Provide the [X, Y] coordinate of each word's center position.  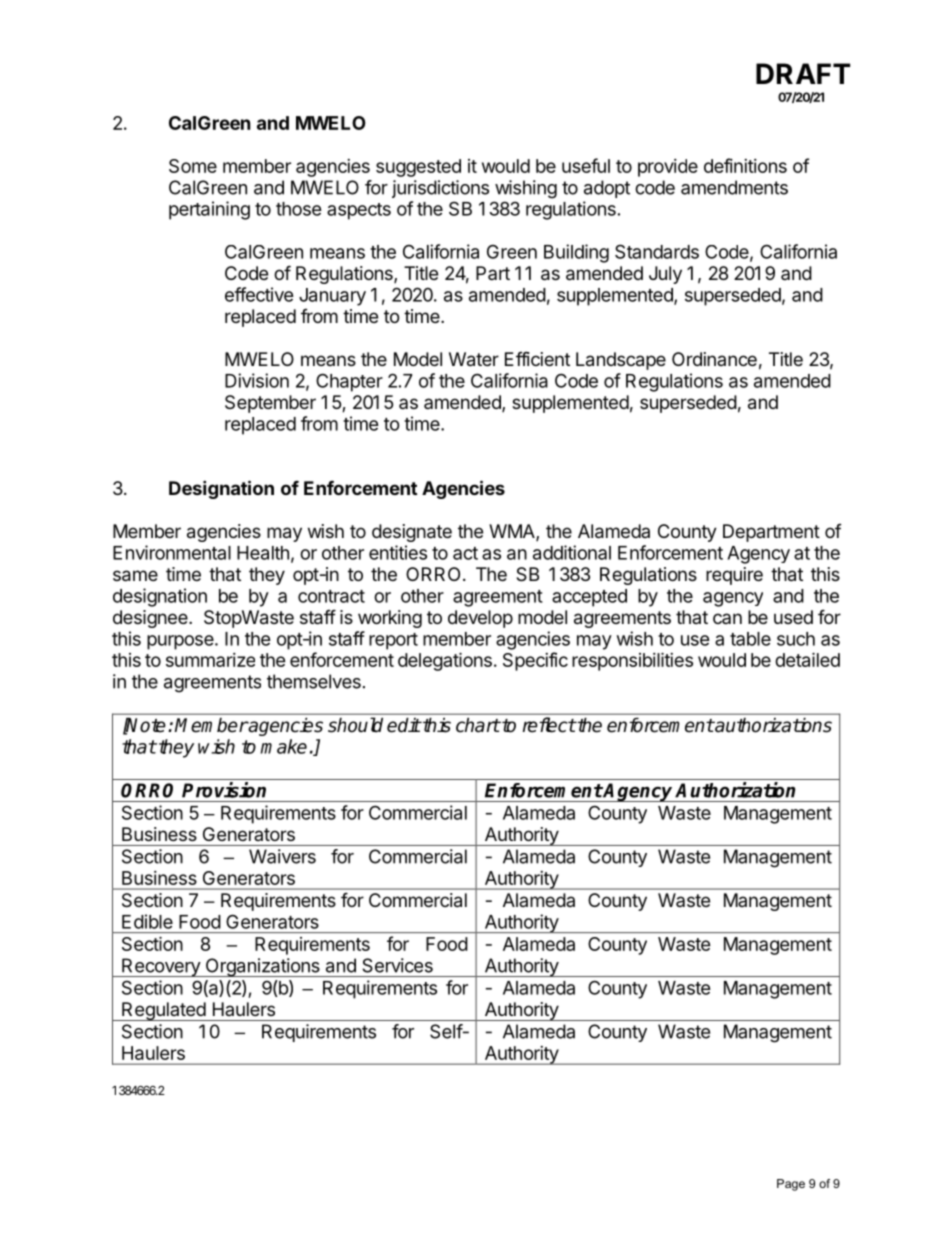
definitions [745, 165]
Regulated [163, 1011]
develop [480, 619]
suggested [418, 168]
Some [193, 166]
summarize [210, 660]
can [727, 618]
